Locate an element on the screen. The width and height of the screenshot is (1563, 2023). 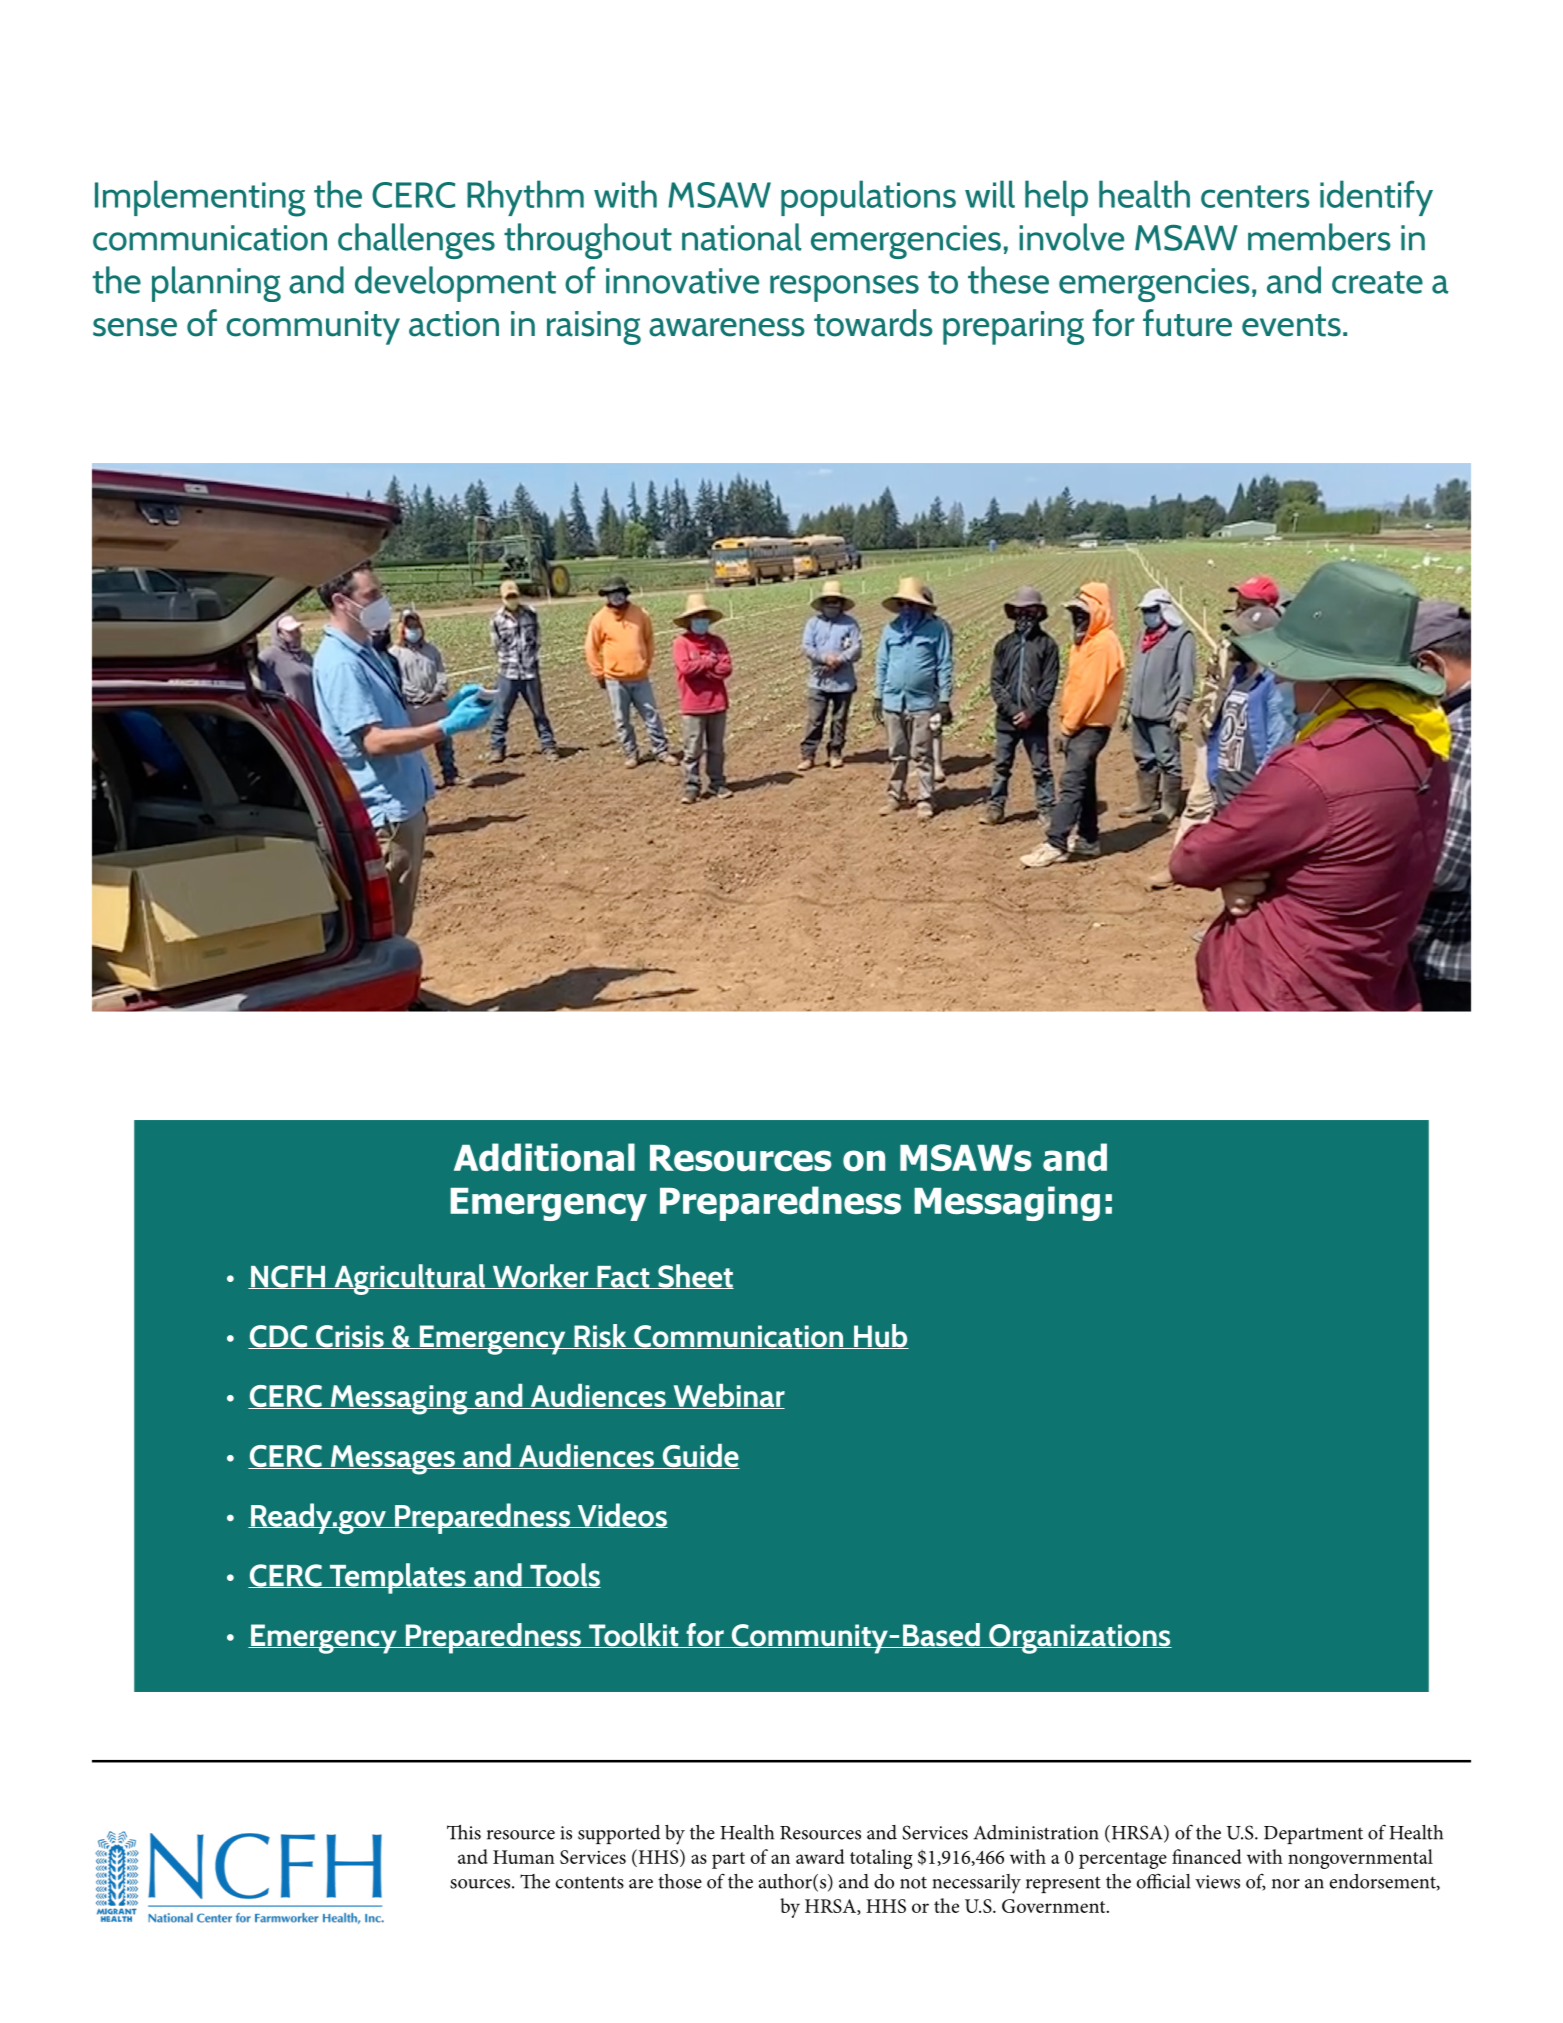
award is located at coordinates (820, 1856).
